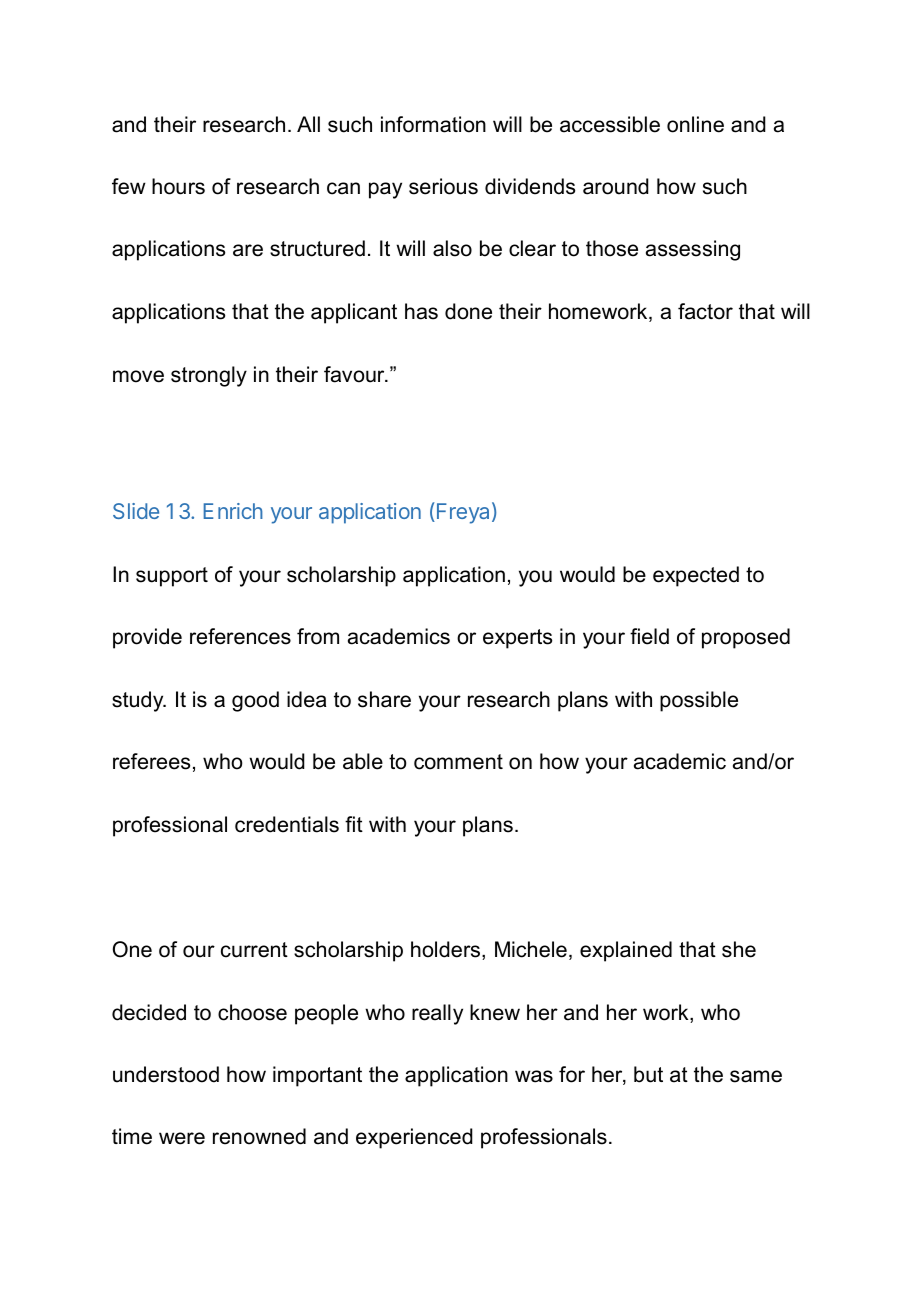 This screenshot has height=1308, width=924. I want to click on possible, so click(699, 701).
